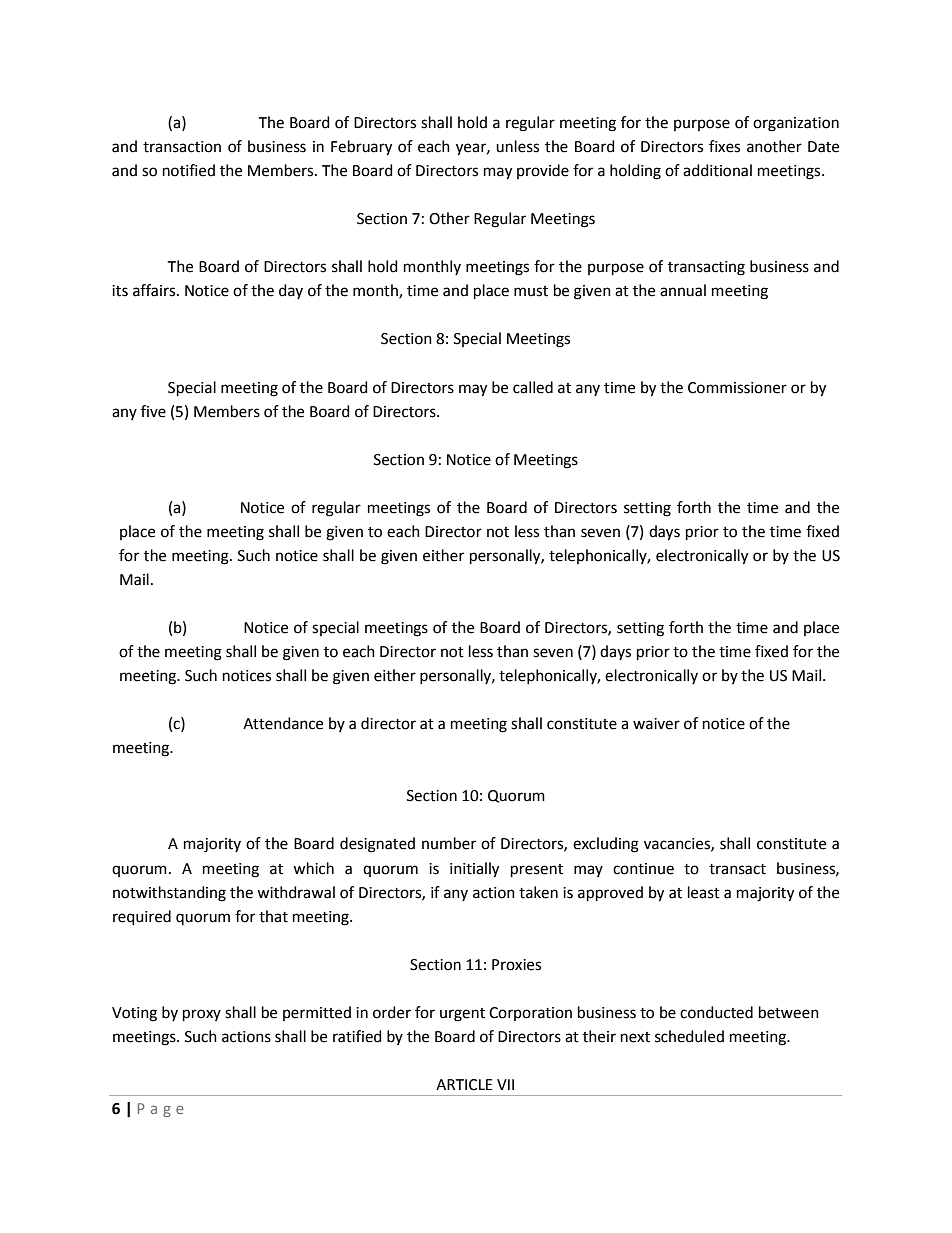 Image resolution: width=952 pixels, height=1233 pixels. What do you see at coordinates (189, 170) in the document?
I see `notified` at bounding box center [189, 170].
